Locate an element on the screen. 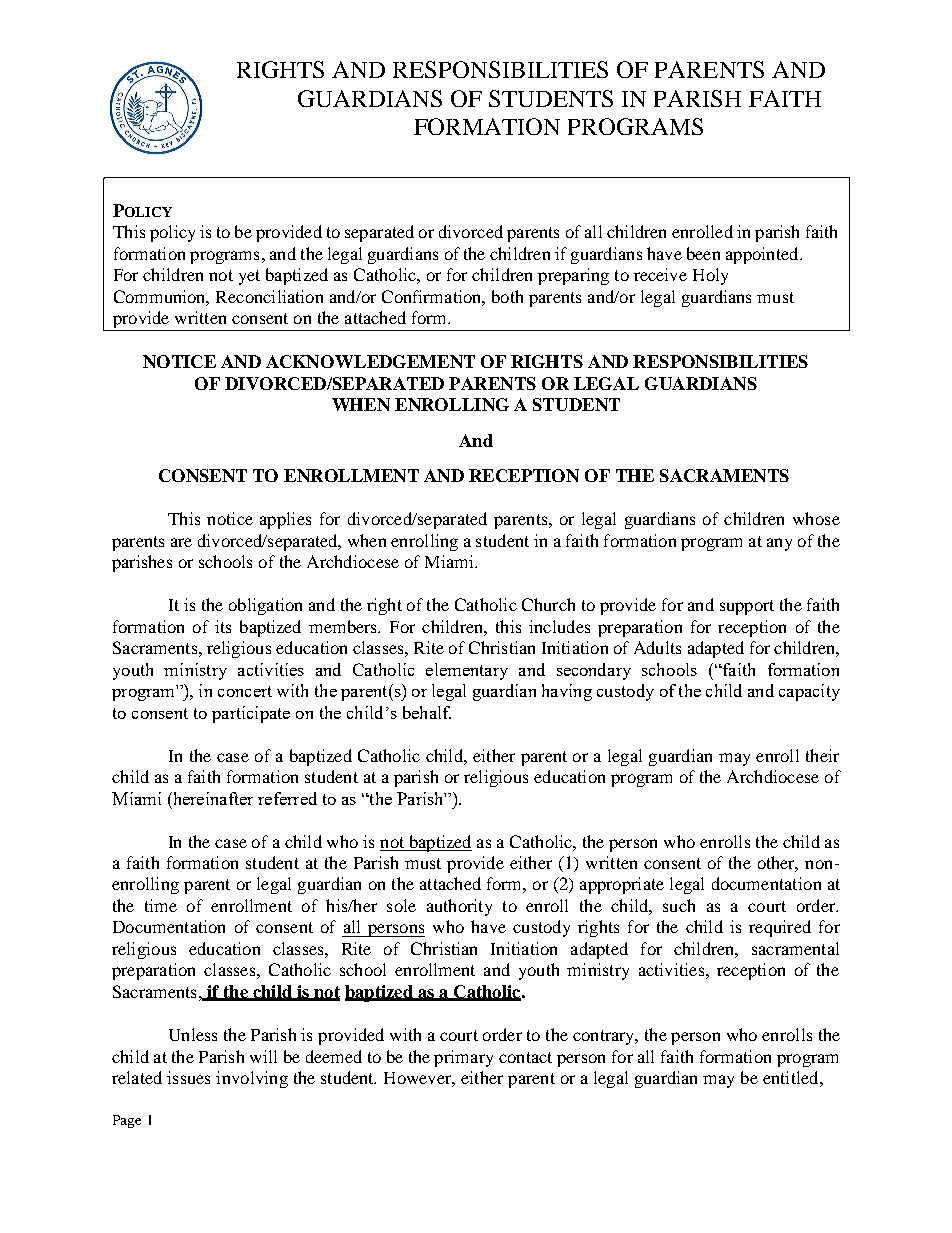 Image resolution: width=952 pixels, height=1233 pixels. Church is located at coordinates (548, 604).
